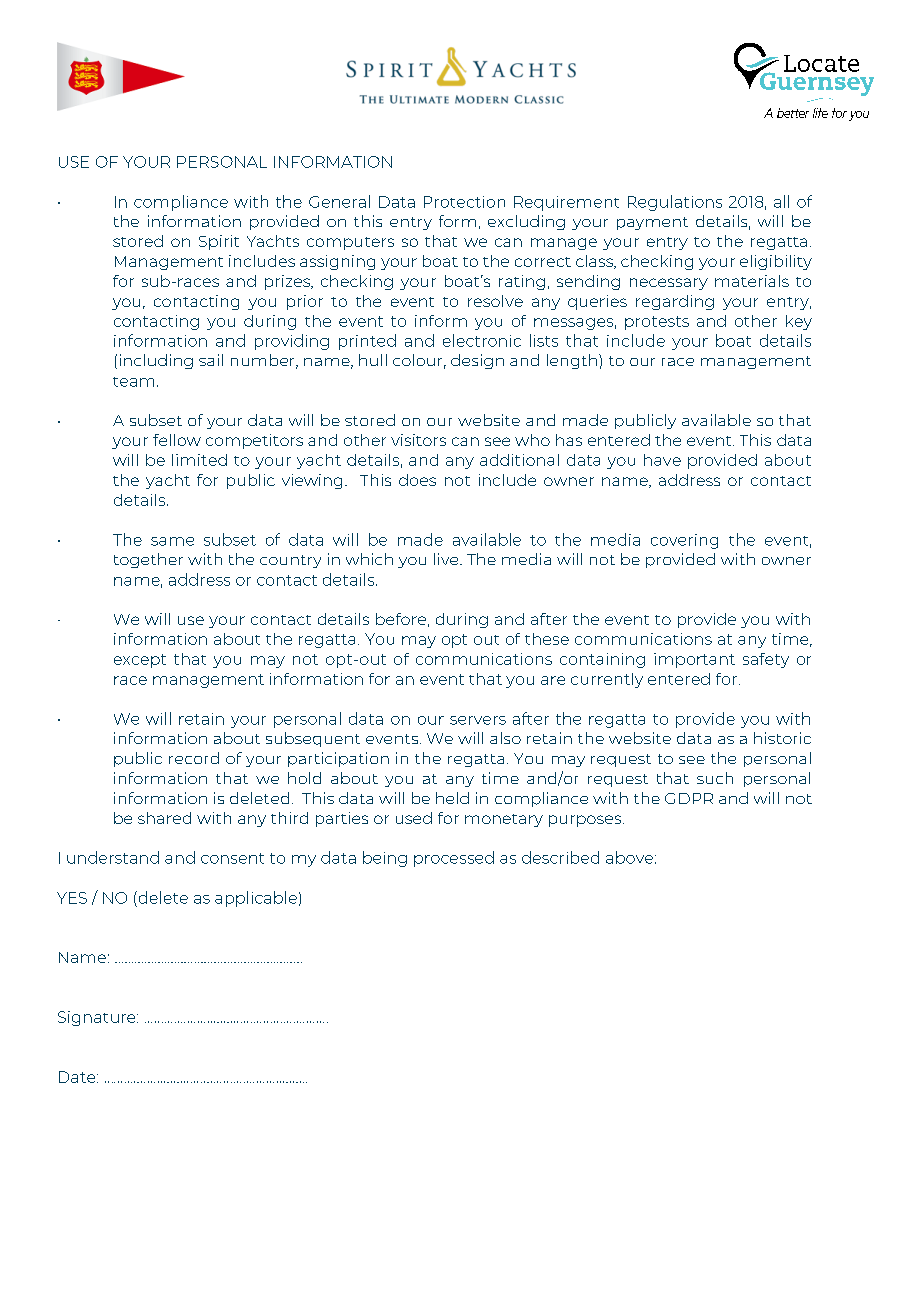  I want to click on covering, so click(684, 541).
